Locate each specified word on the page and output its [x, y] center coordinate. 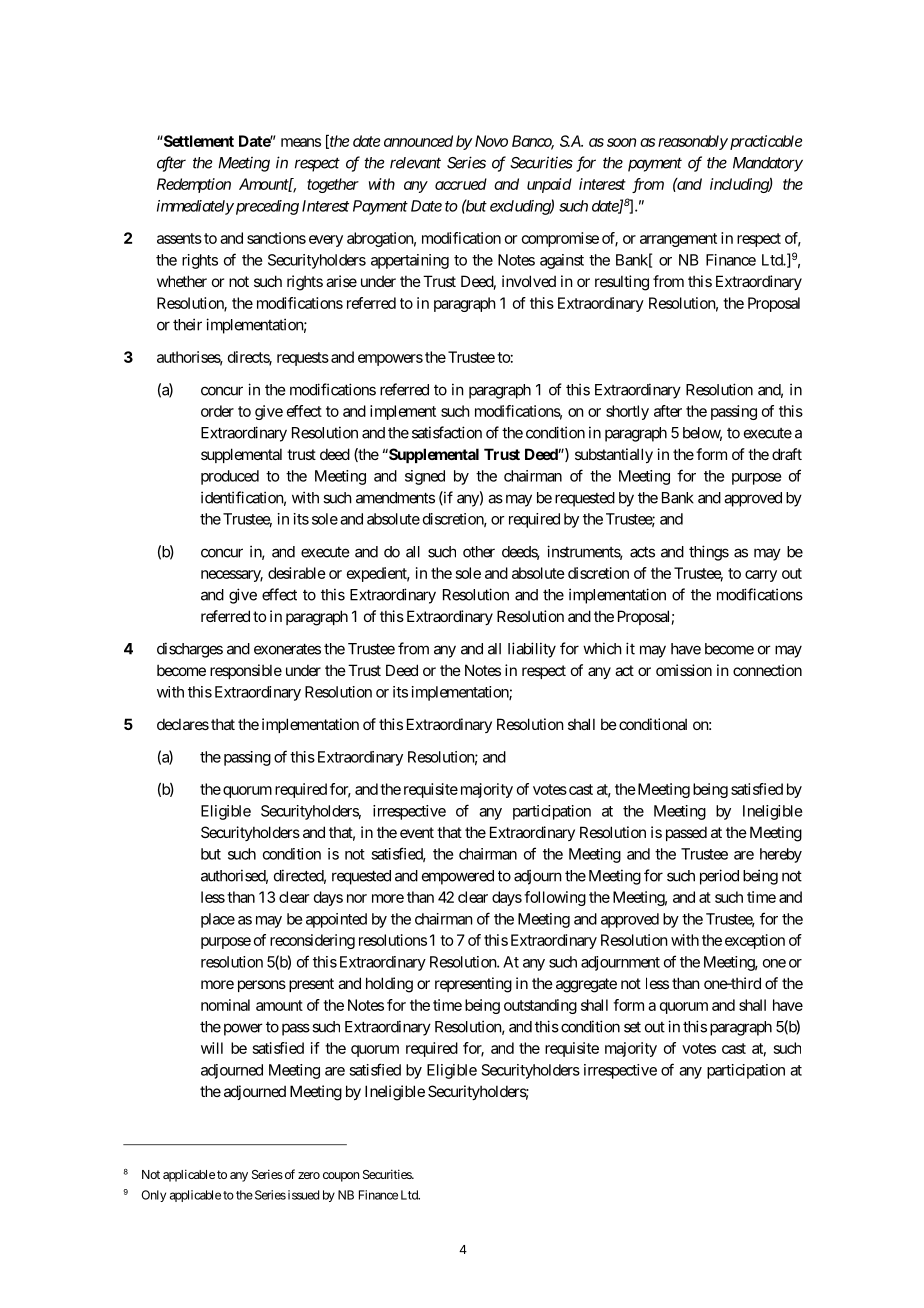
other [479, 552]
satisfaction [447, 432]
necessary [232, 576]
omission [684, 670]
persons [262, 986]
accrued [461, 184]
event [417, 832]
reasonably [693, 142]
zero [309, 1175]
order [217, 411]
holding [389, 985]
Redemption [194, 185]
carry [761, 576]
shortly [627, 412]
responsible [246, 671]
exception [755, 941]
